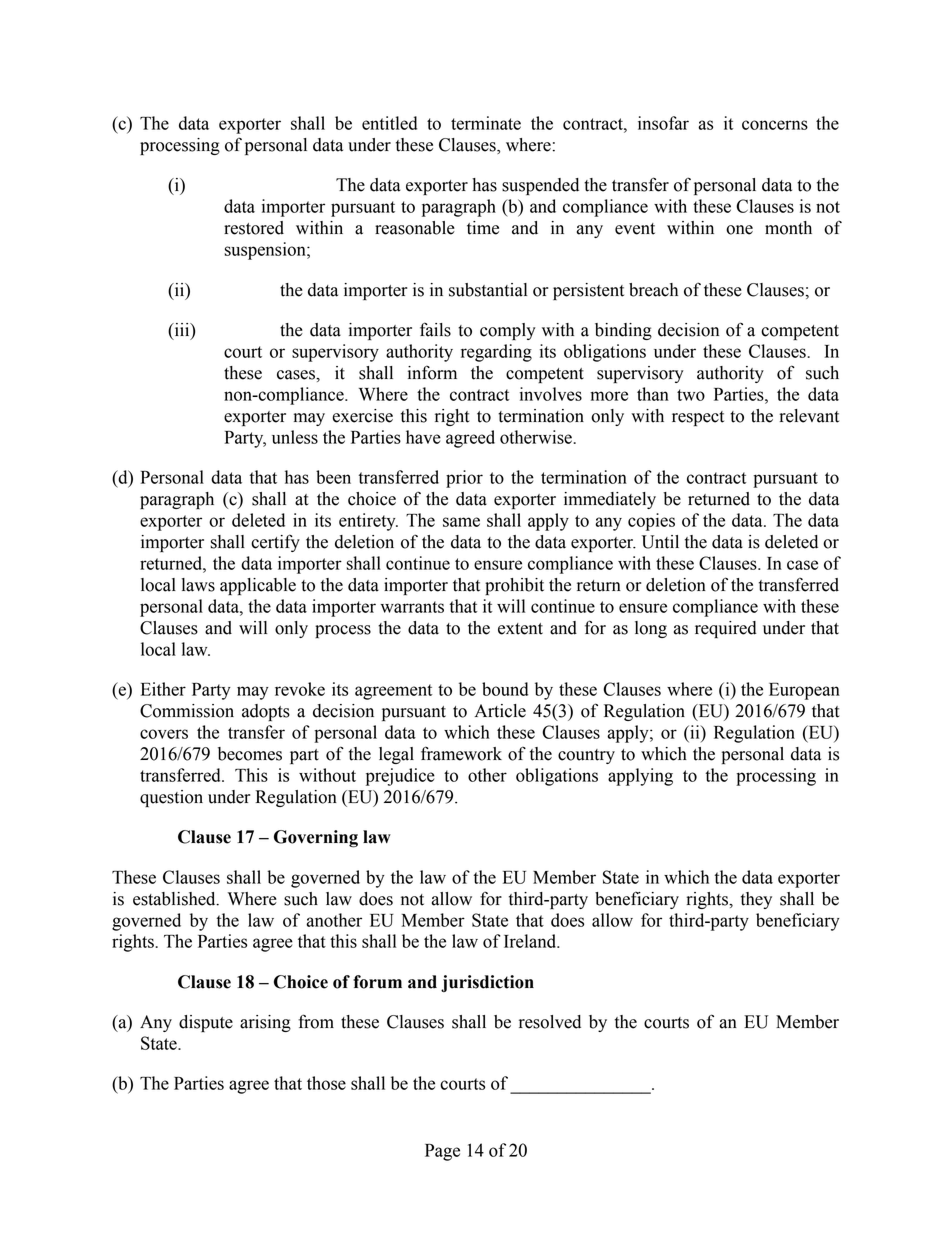 This screenshot has height=1233, width=952. I want to click on concerns, so click(775, 125).
